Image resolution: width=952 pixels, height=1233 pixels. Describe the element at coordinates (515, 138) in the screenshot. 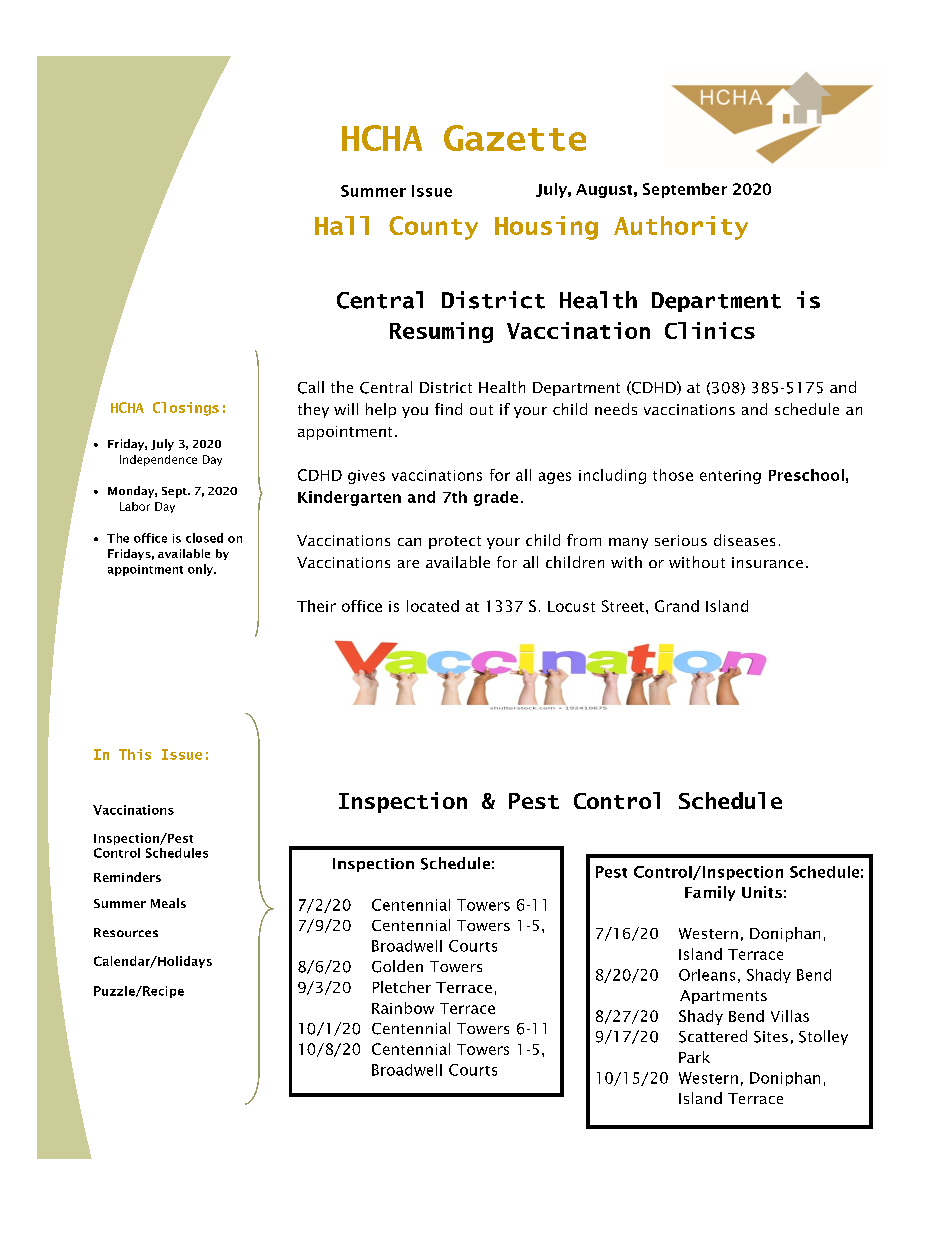

I see `Gazette` at that location.
